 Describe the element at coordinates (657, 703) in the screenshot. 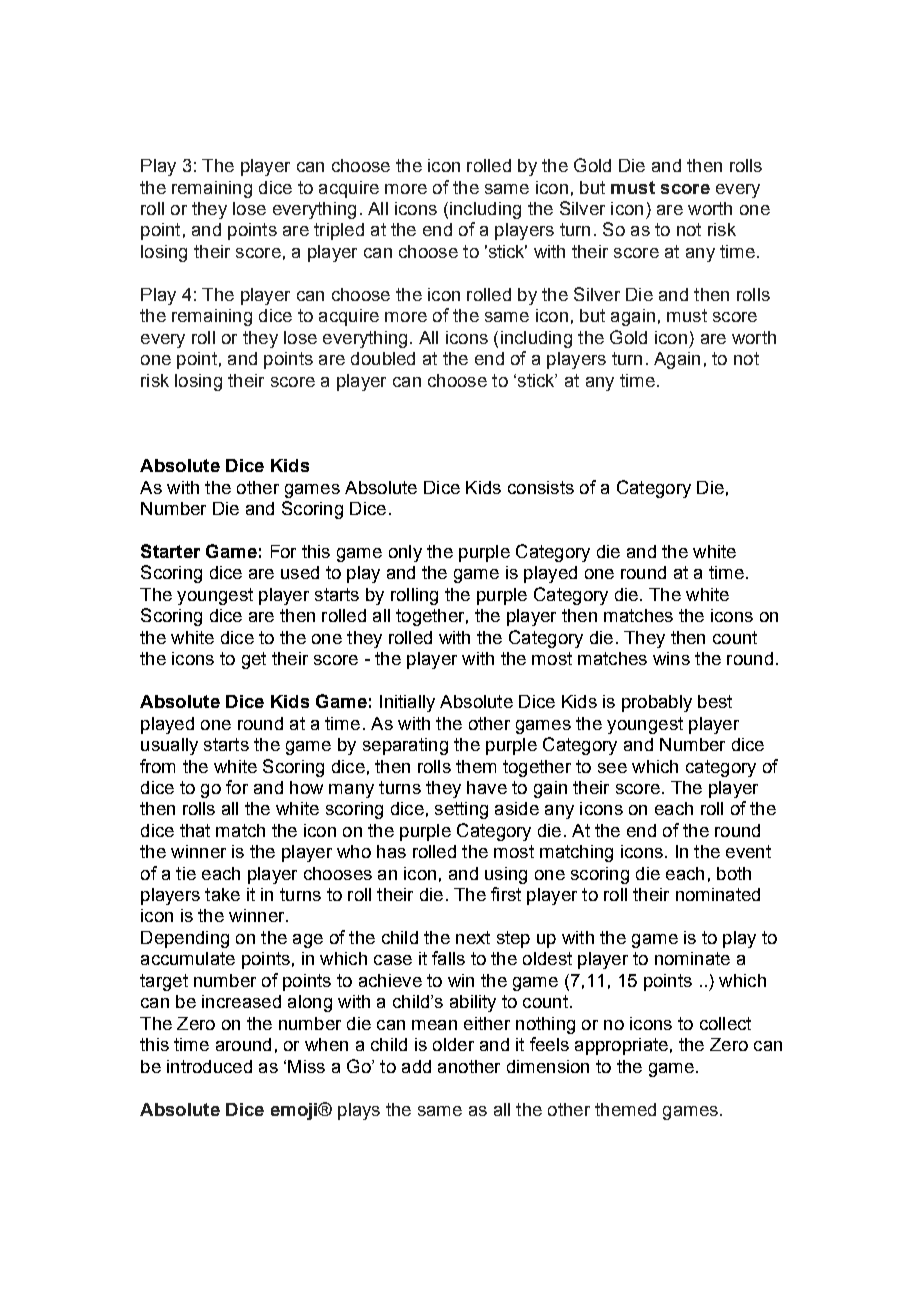

I see `probably` at that location.
